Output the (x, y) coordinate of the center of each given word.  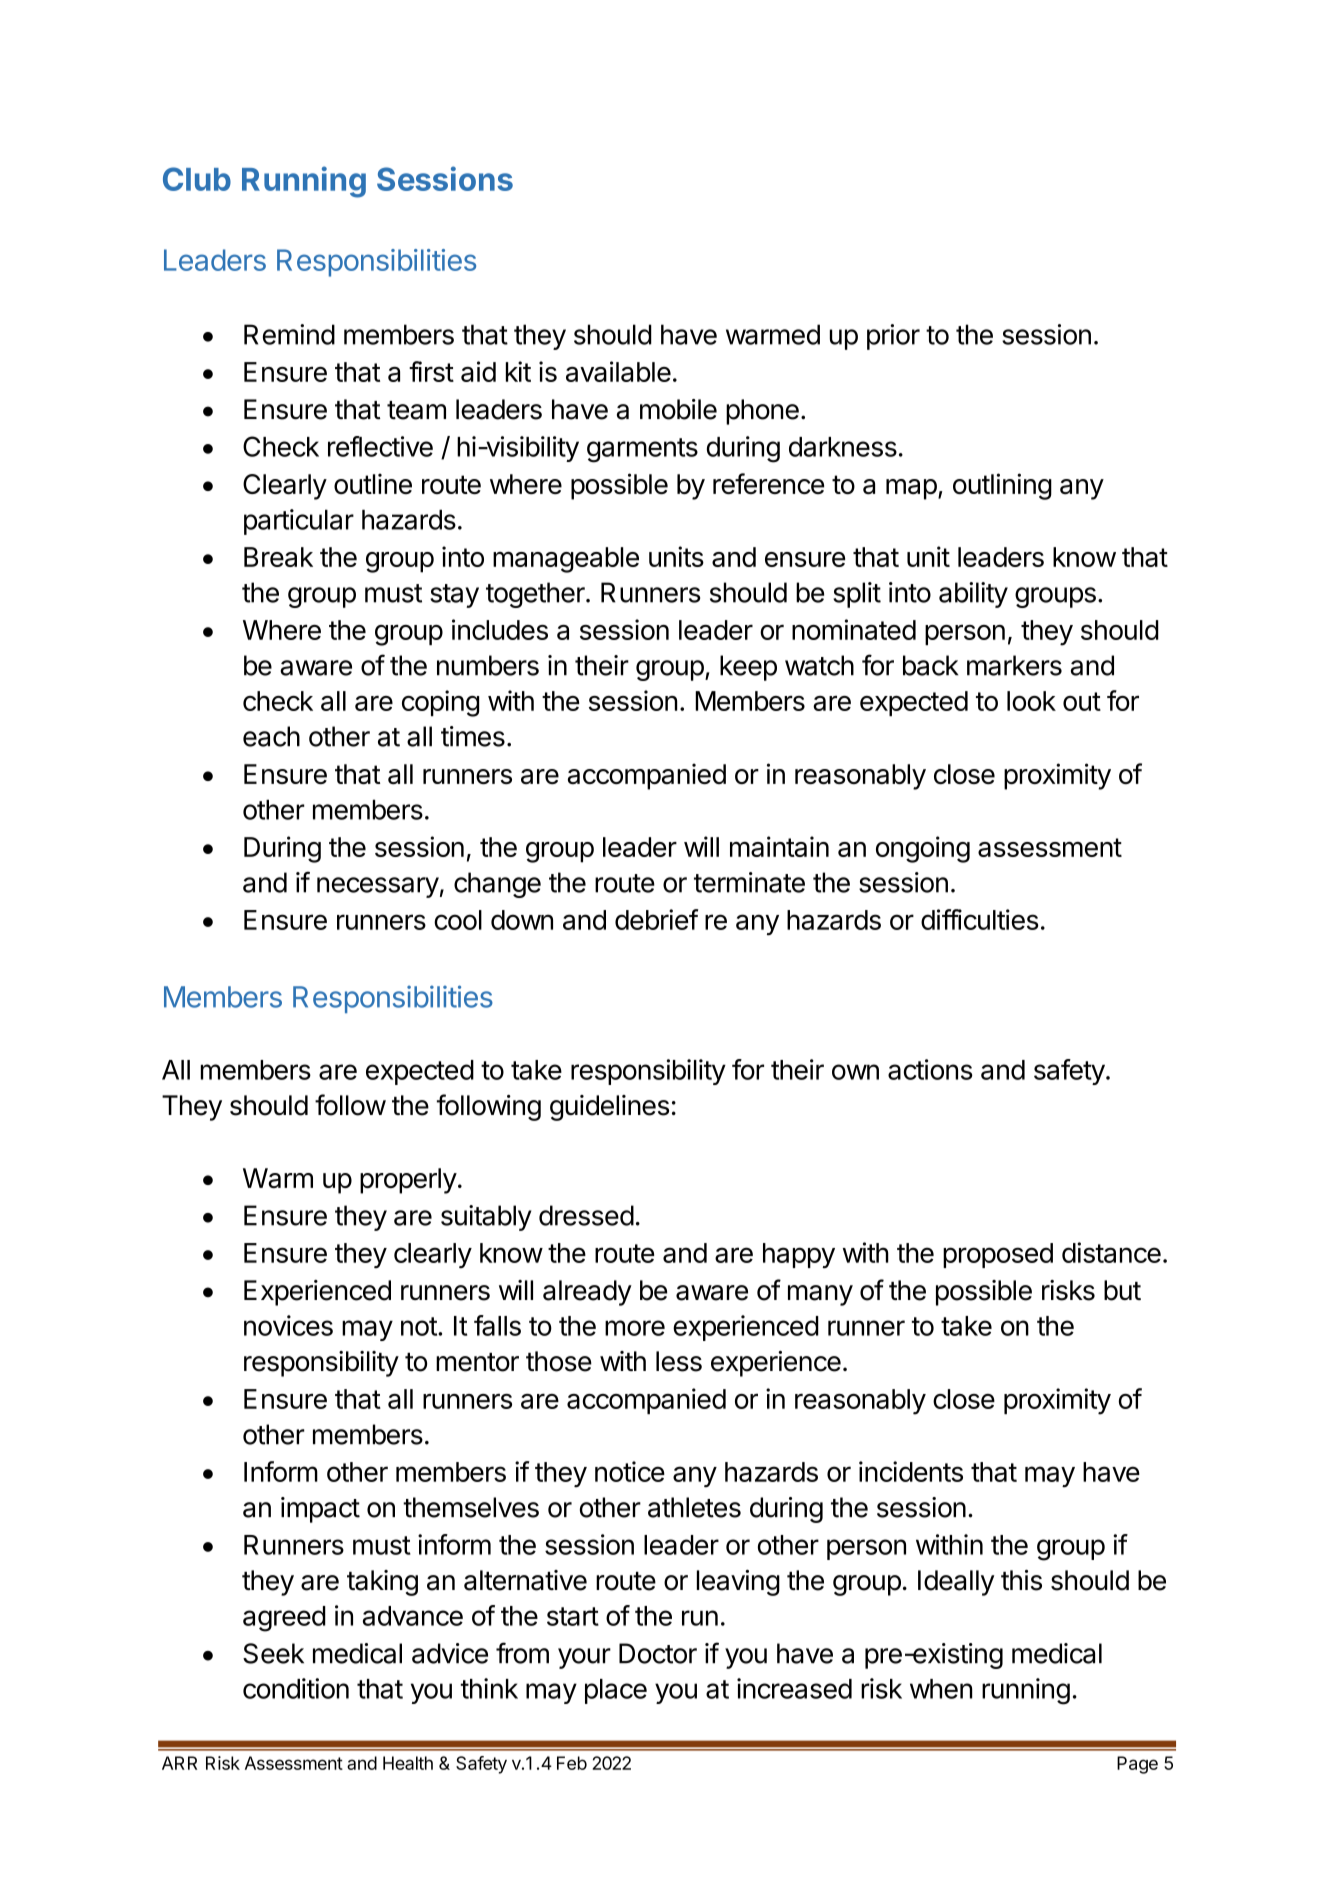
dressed (586, 1215)
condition (296, 1688)
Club (197, 179)
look (1031, 701)
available (618, 371)
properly (408, 1181)
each (271, 736)
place (616, 1691)
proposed (998, 1255)
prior (893, 337)
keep (748, 668)
